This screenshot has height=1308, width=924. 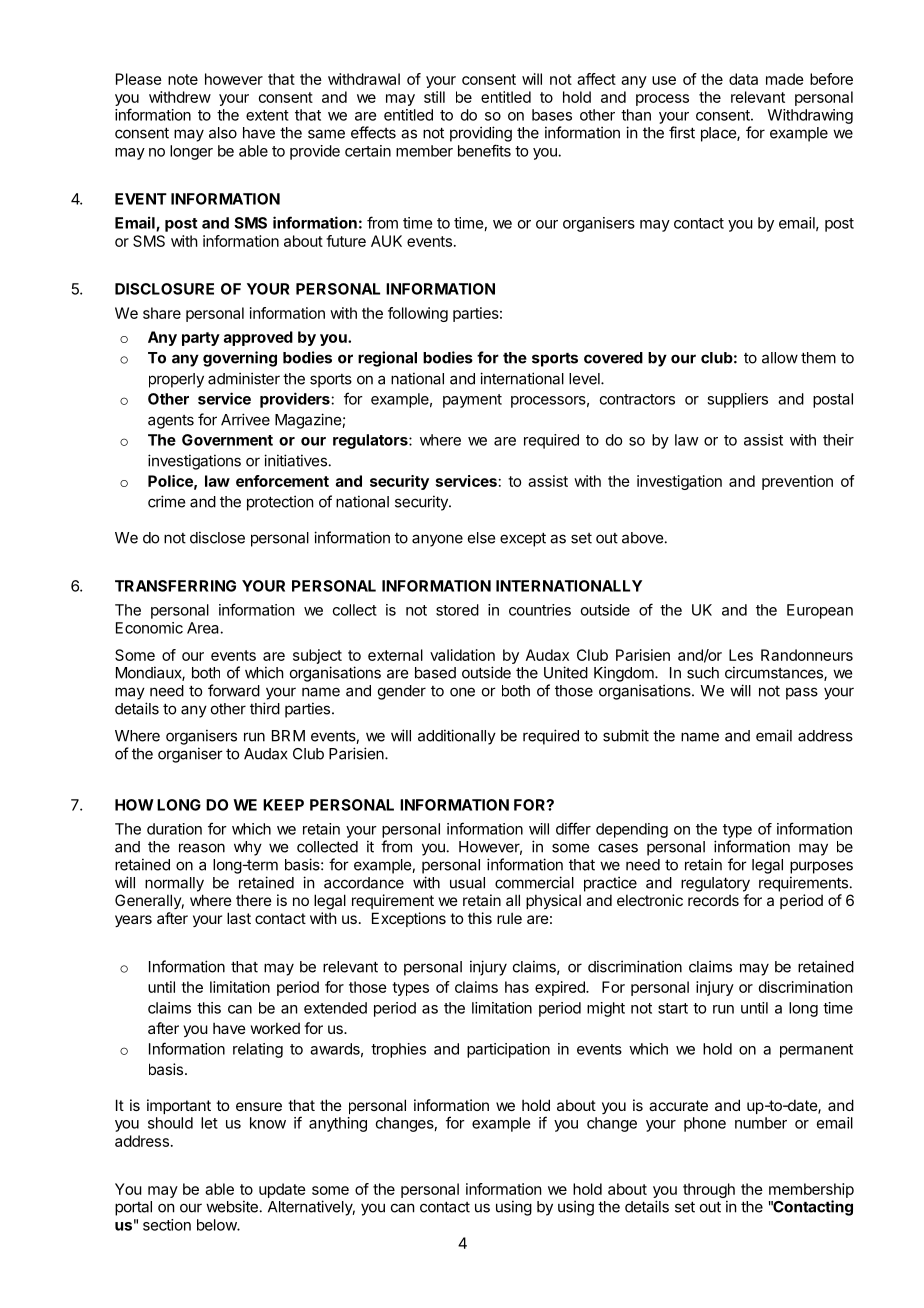 I want to click on website, so click(x=232, y=1206).
